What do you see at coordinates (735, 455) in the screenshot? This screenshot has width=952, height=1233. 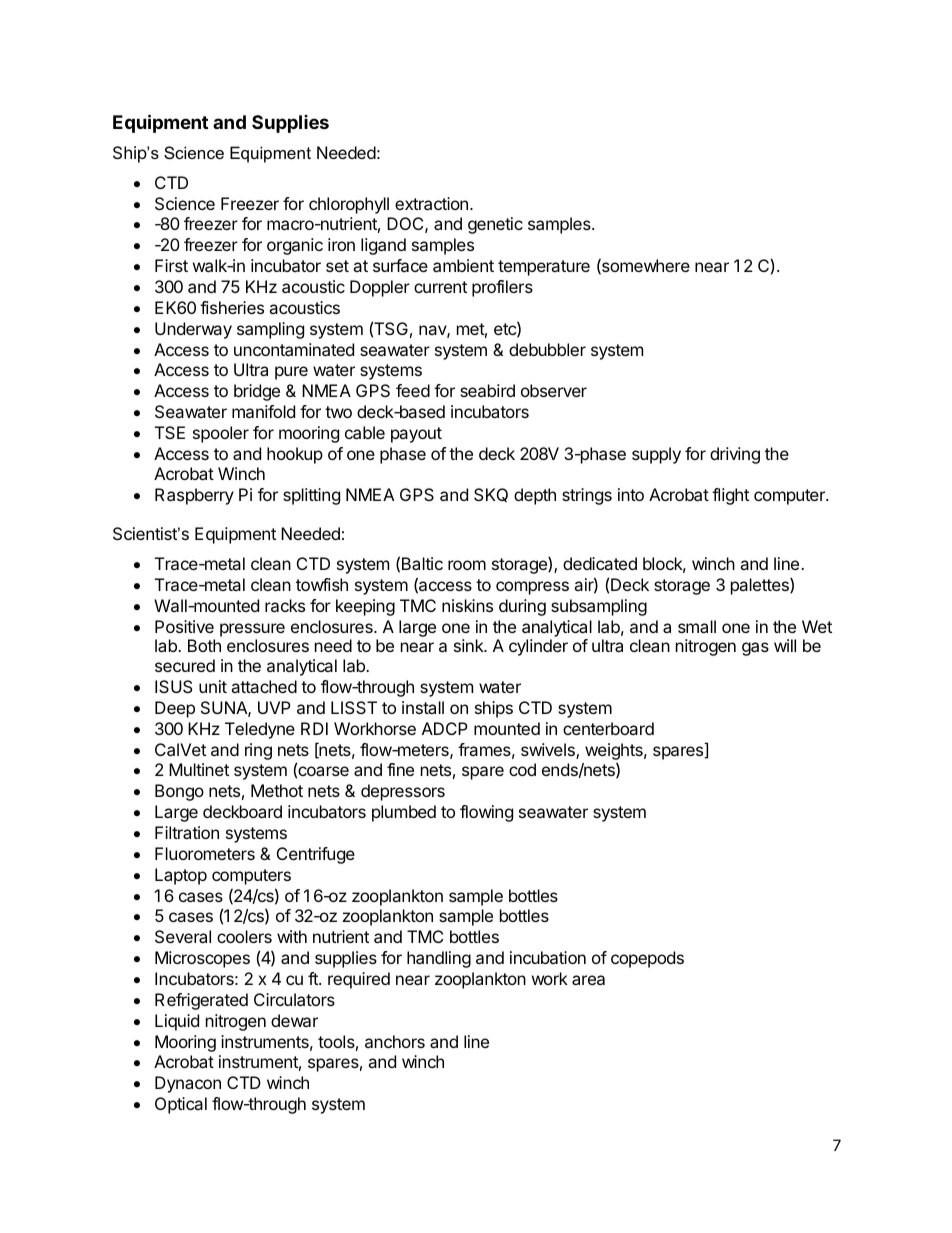 I see `driving` at bounding box center [735, 455].
